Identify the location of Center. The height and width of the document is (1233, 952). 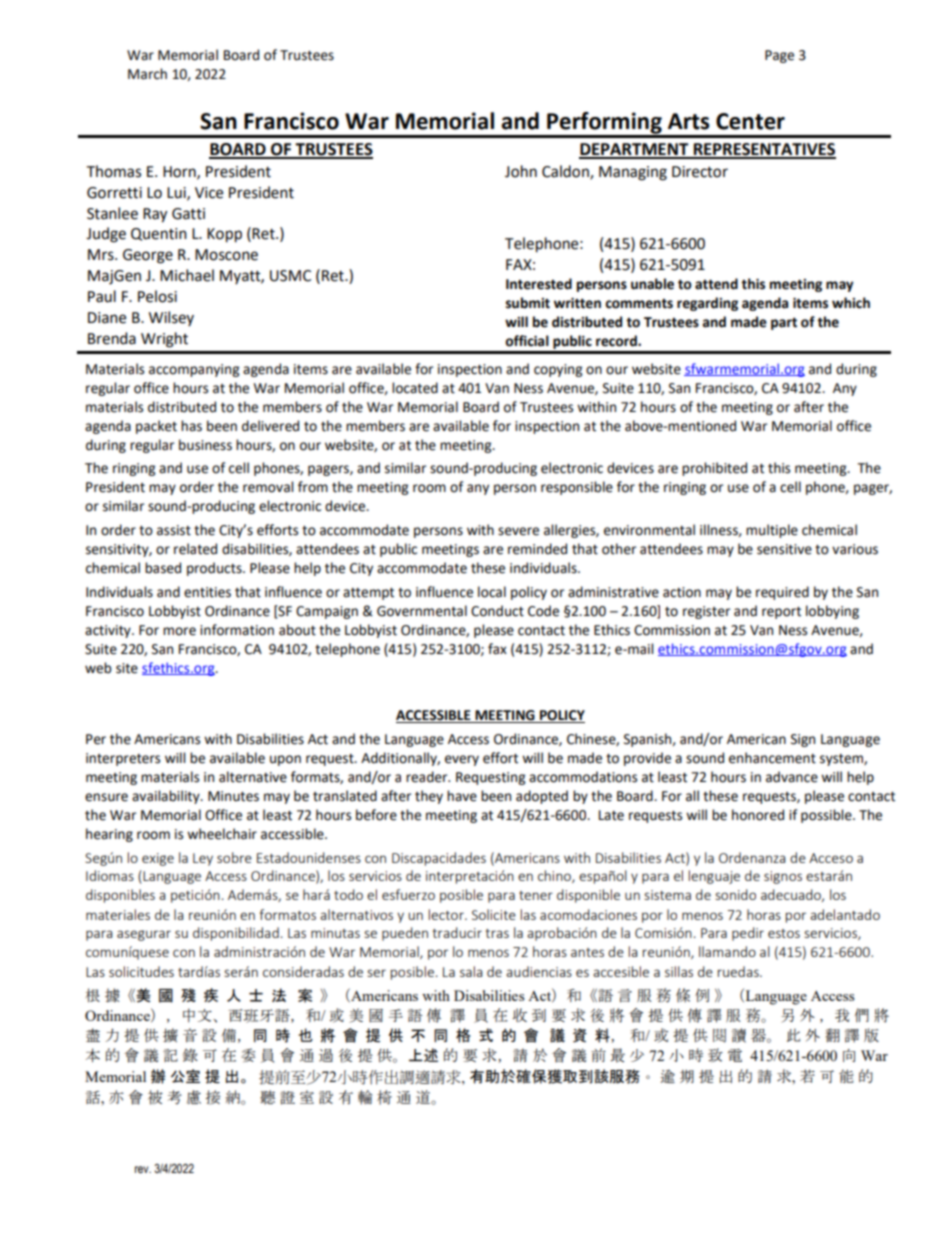
(750, 121).
